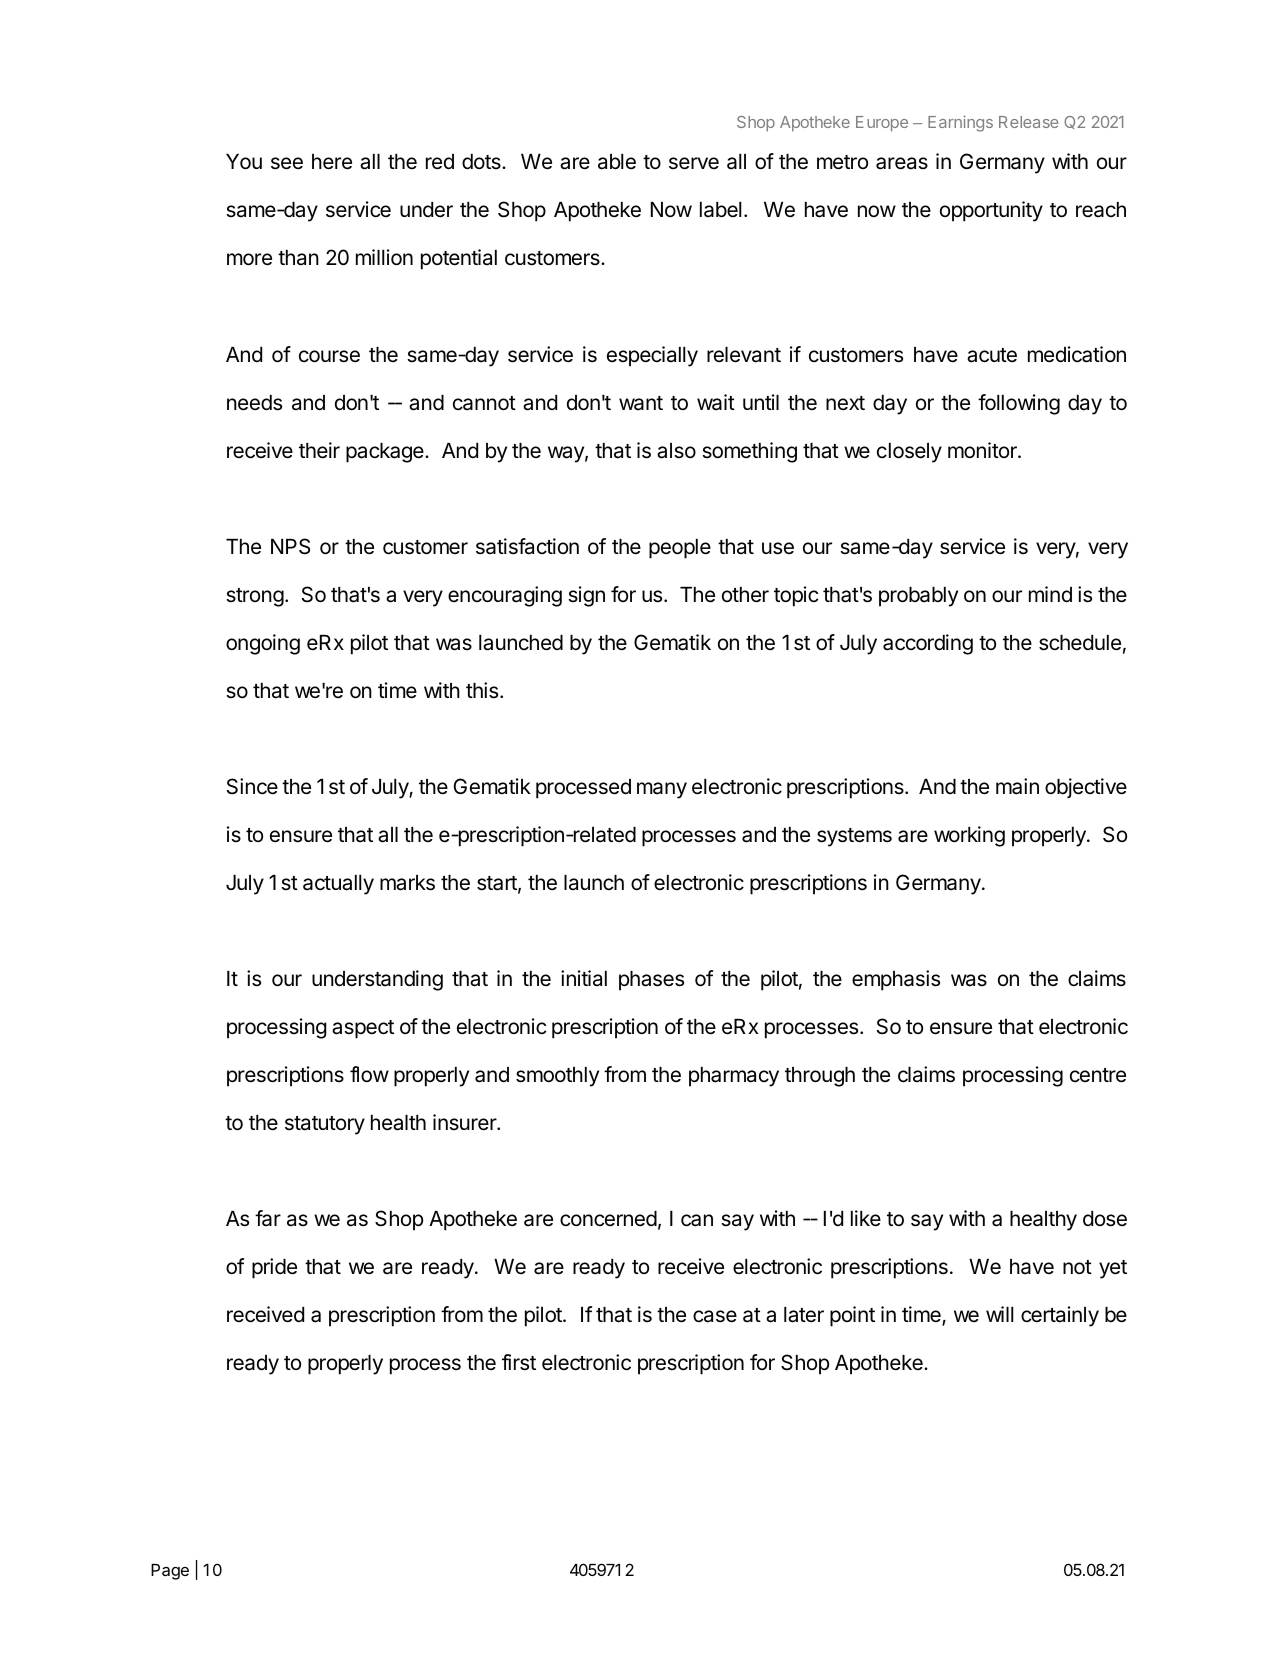  Describe the element at coordinates (263, 644) in the screenshot. I see `ongoing` at that location.
